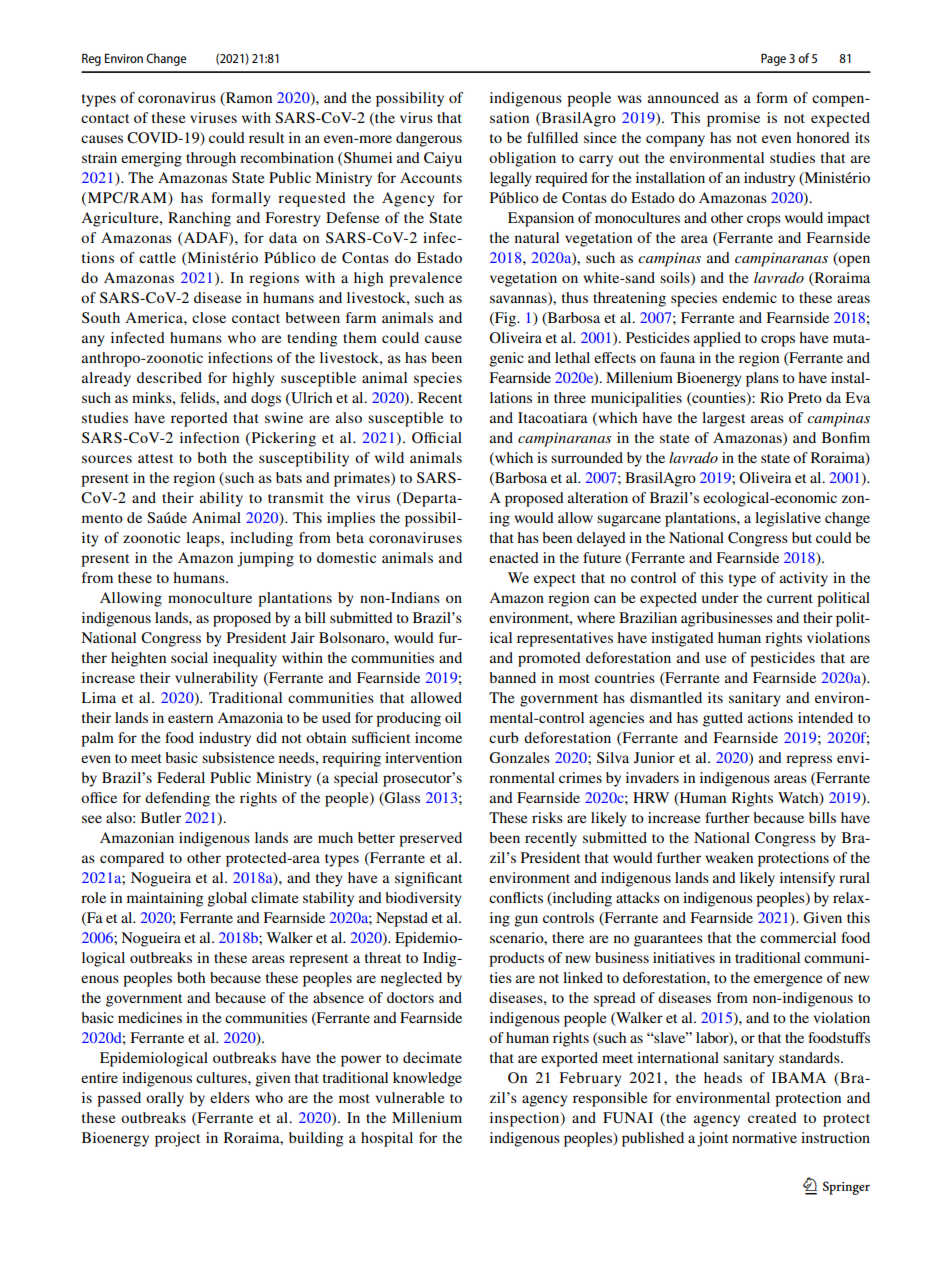 This screenshot has width=952, height=1265. I want to click on Page, so click(773, 59).
